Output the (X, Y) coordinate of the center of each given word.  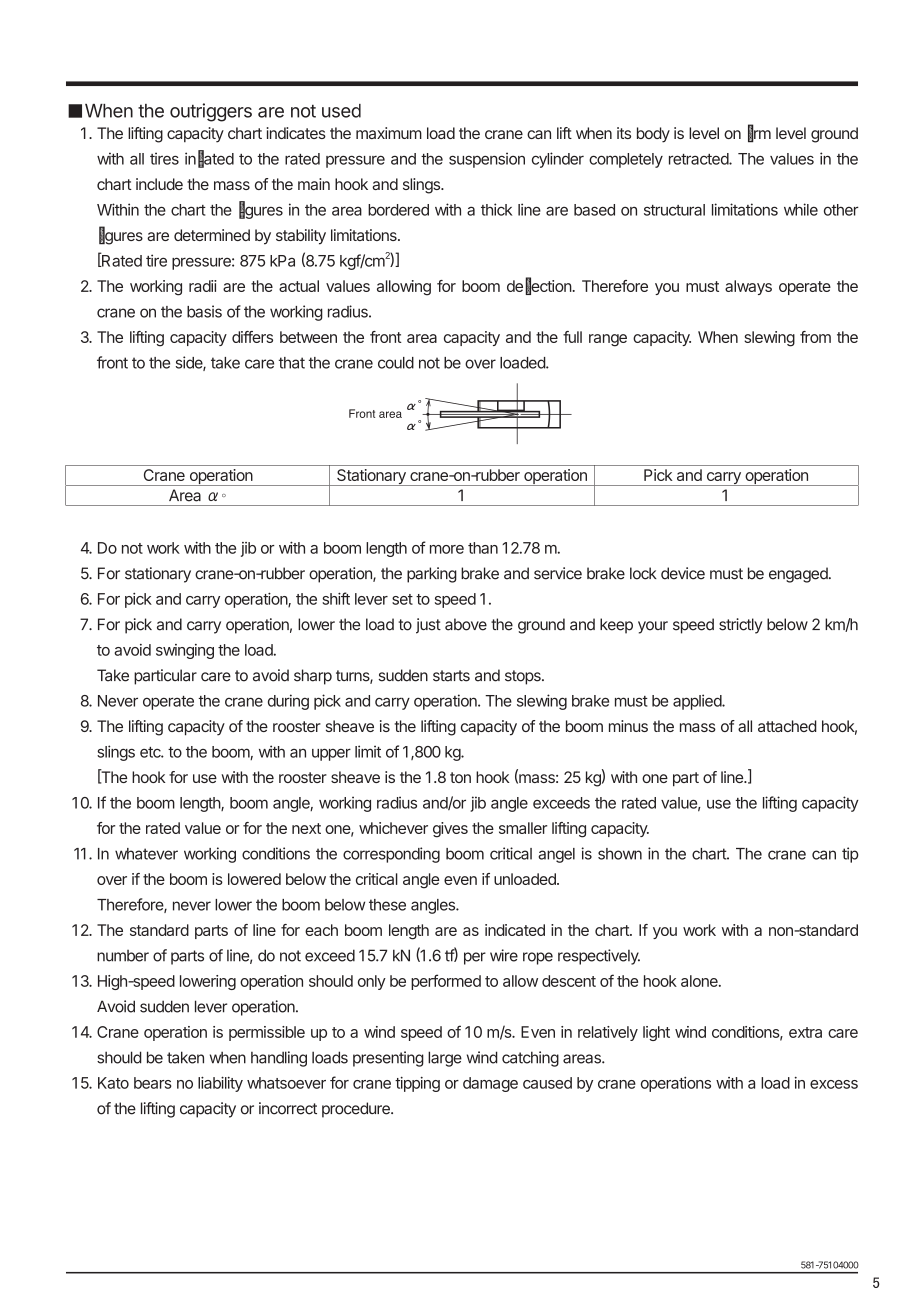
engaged (799, 575)
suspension (487, 160)
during (288, 702)
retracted (699, 159)
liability (220, 1084)
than (483, 548)
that (292, 363)
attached (787, 726)
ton (460, 777)
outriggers (211, 112)
